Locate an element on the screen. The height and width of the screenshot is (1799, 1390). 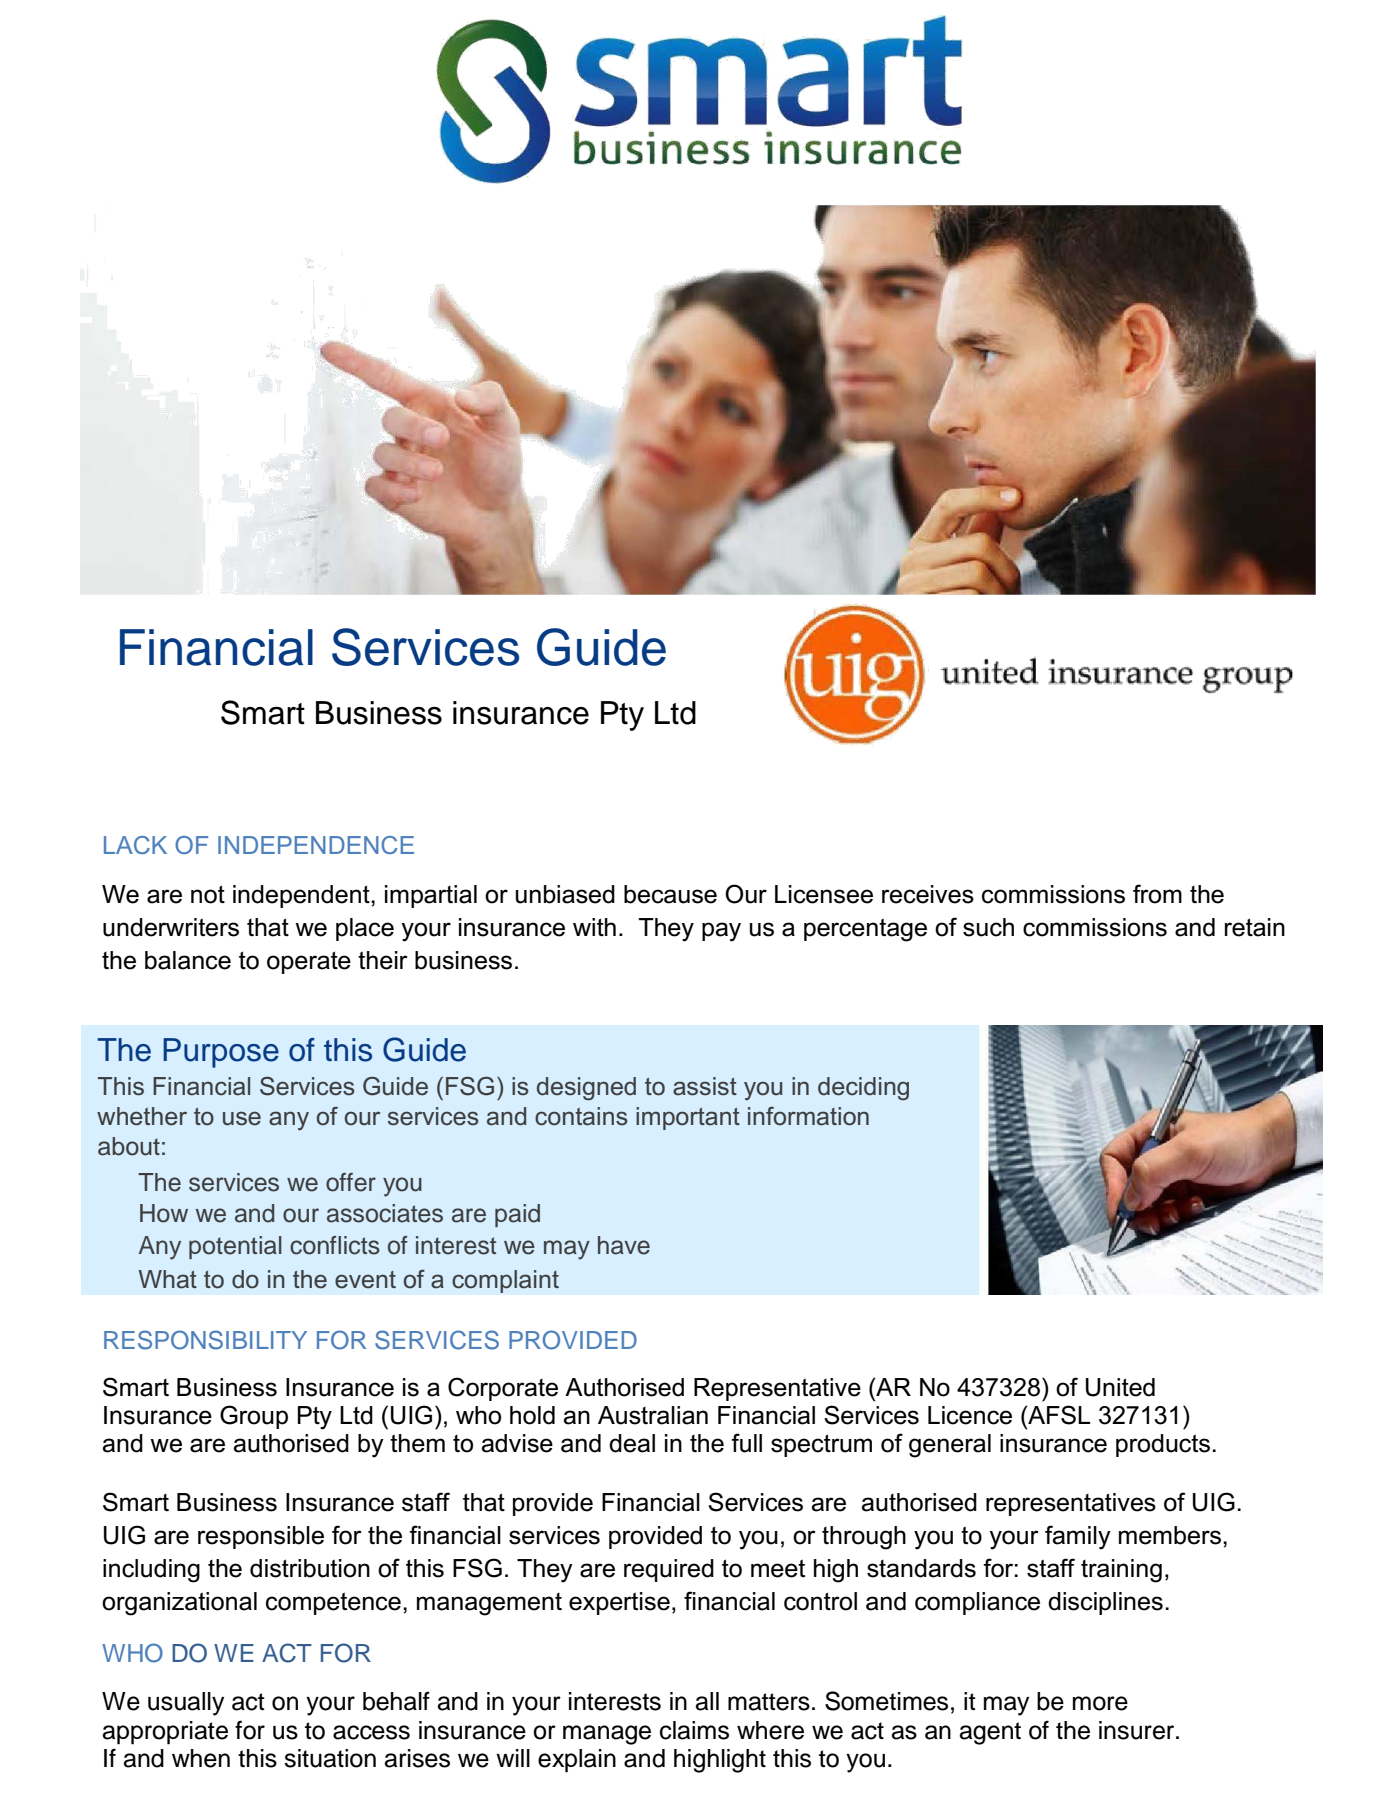
deciding is located at coordinates (863, 1089).
